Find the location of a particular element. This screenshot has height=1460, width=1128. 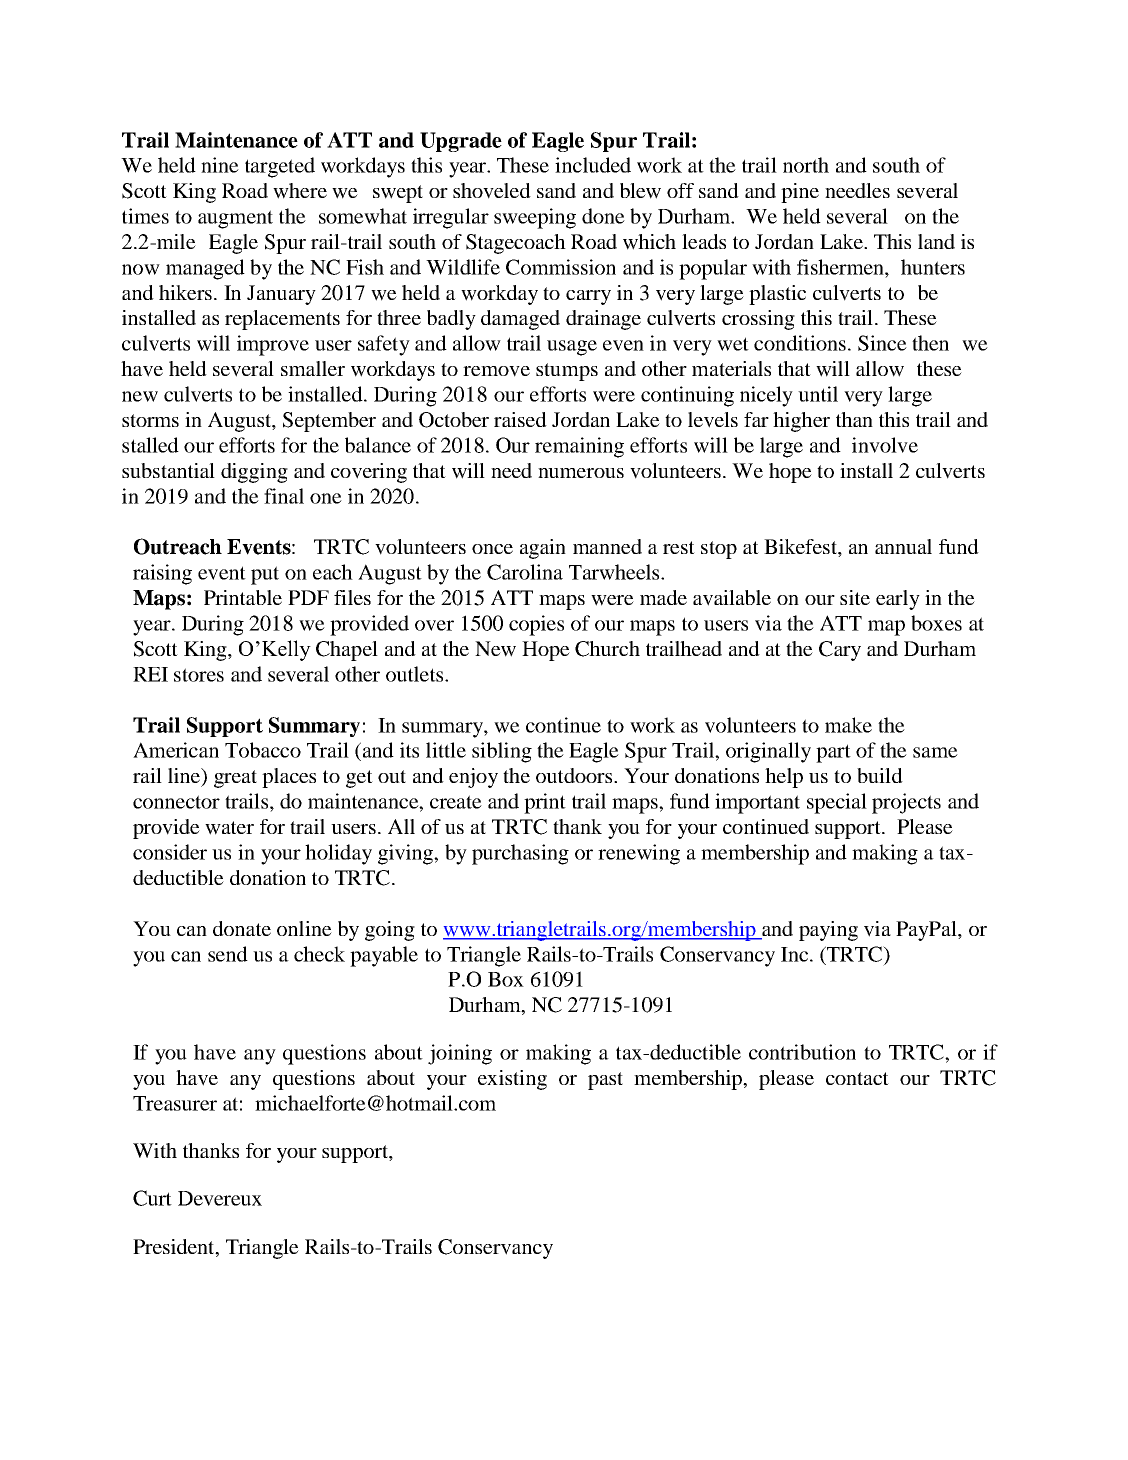

shoveled is located at coordinates (492, 191).
